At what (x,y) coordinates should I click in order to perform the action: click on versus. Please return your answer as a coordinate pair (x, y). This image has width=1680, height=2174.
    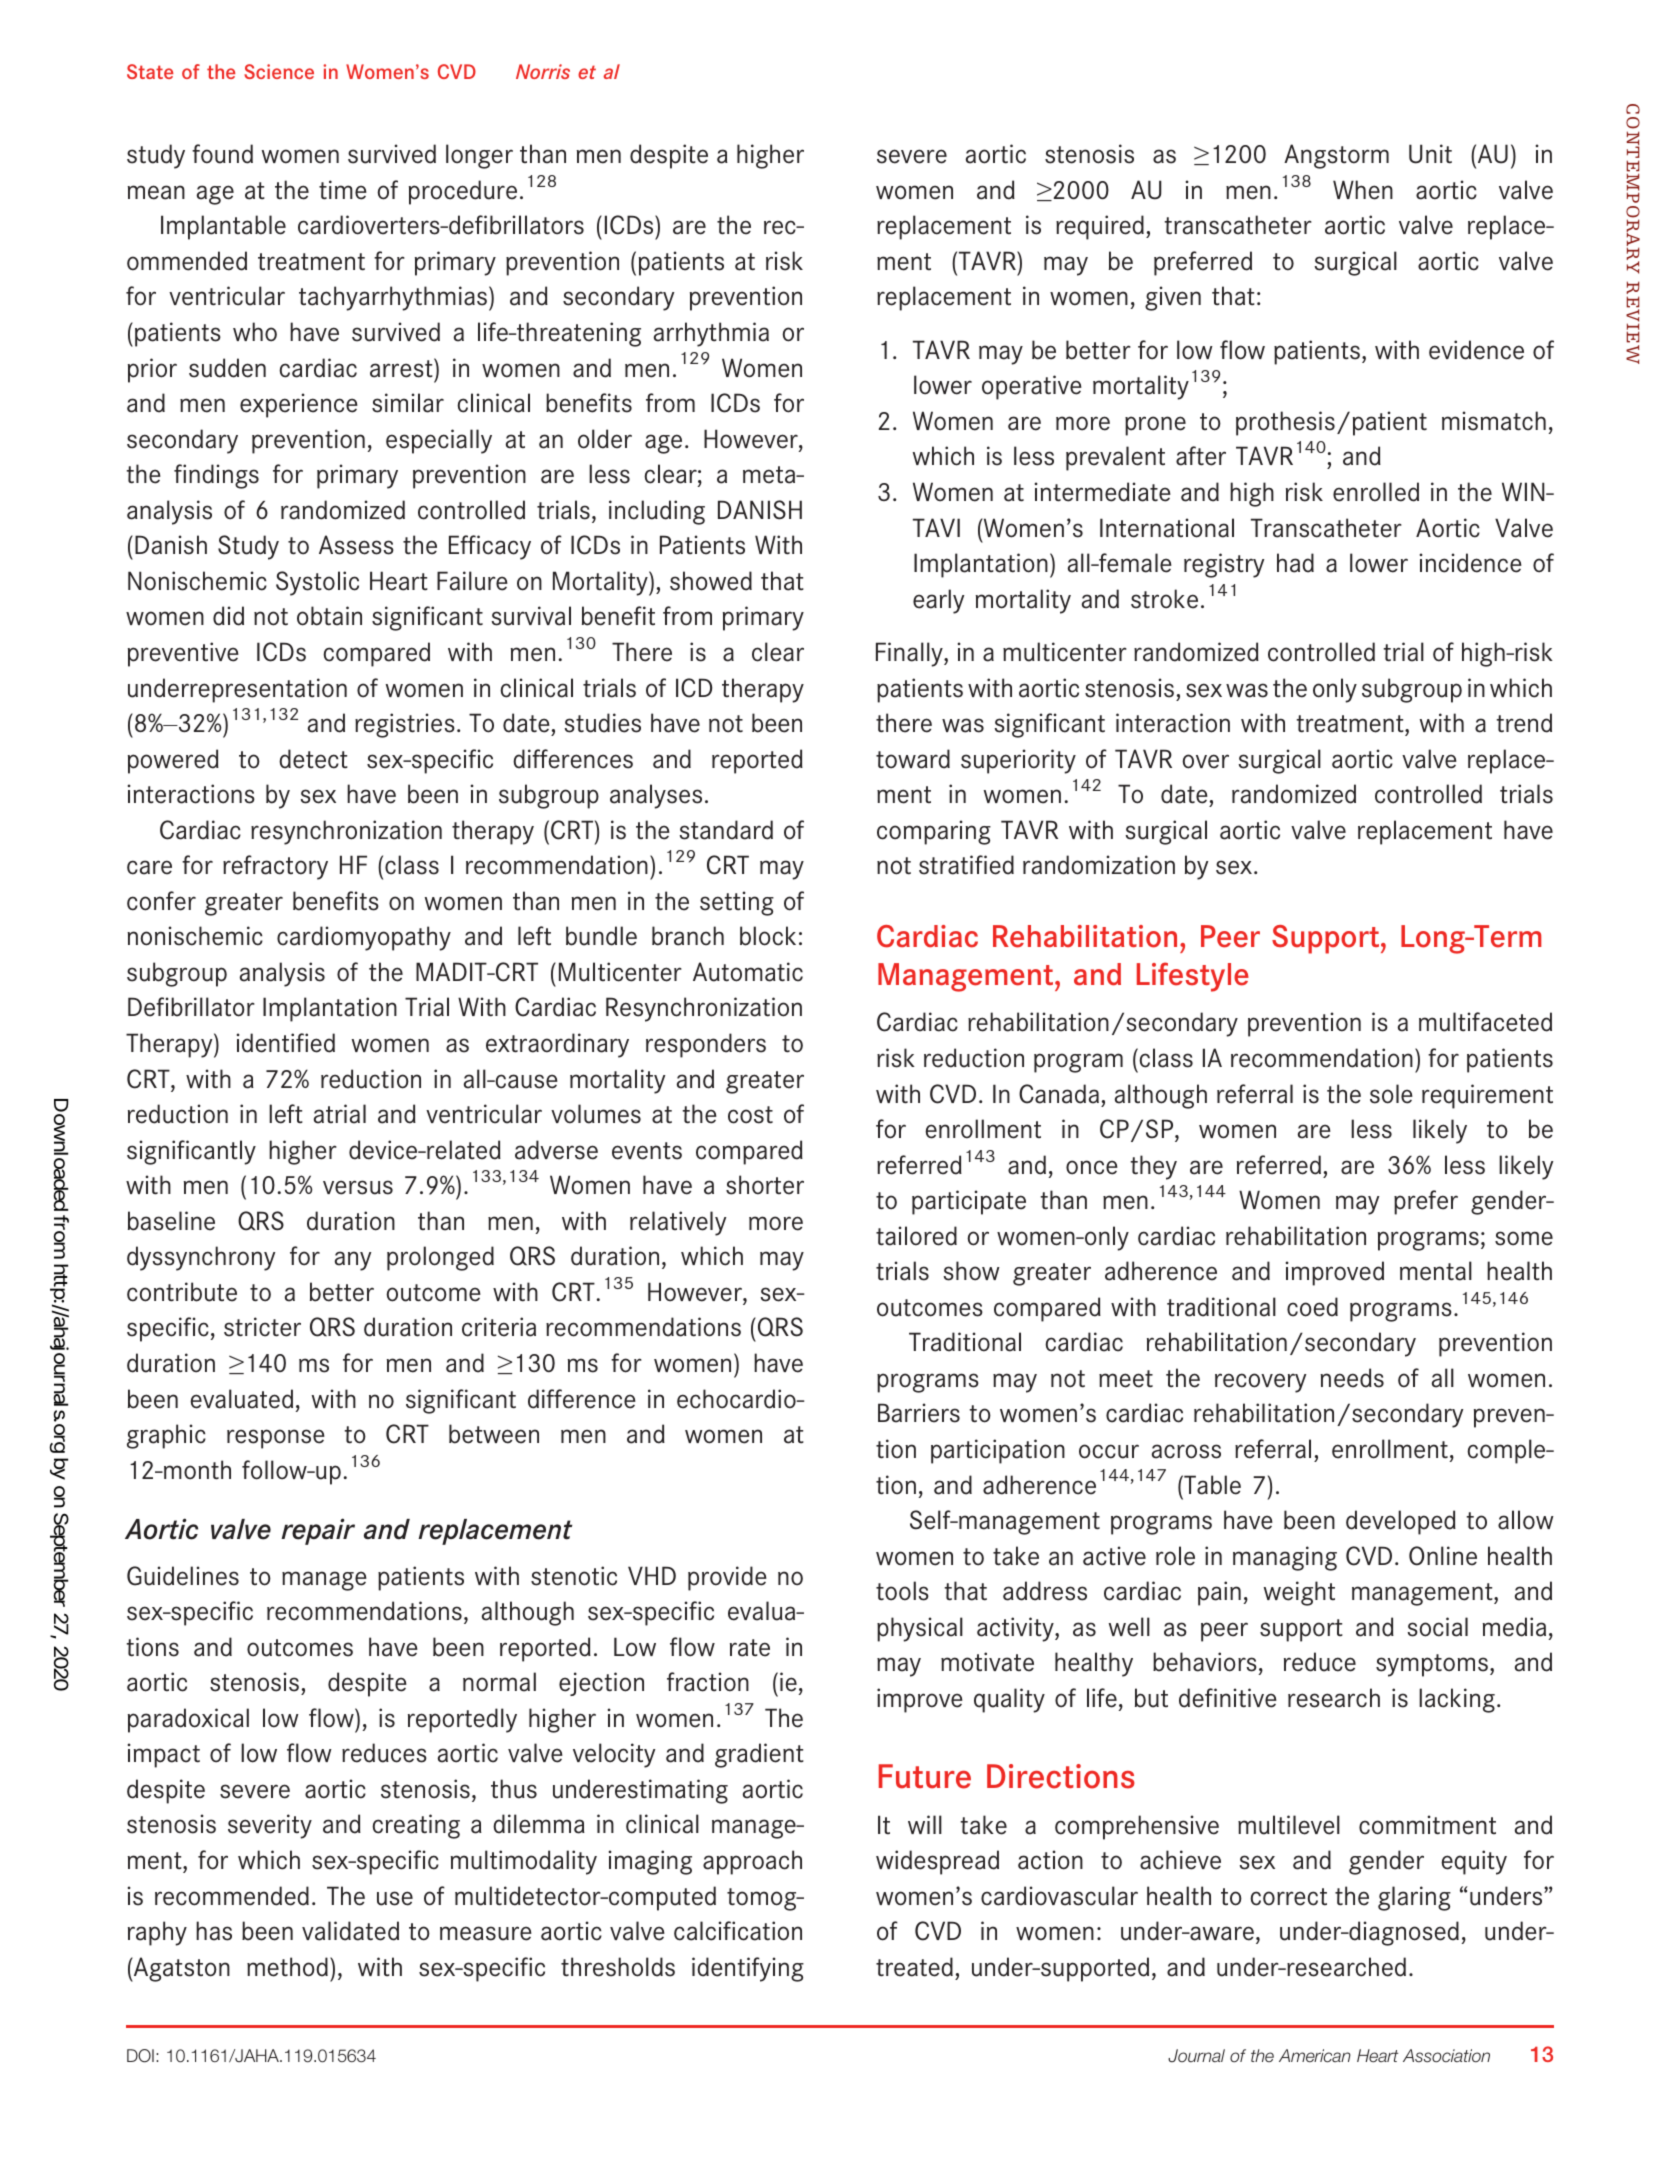
    Looking at the image, I should click on (358, 1187).
